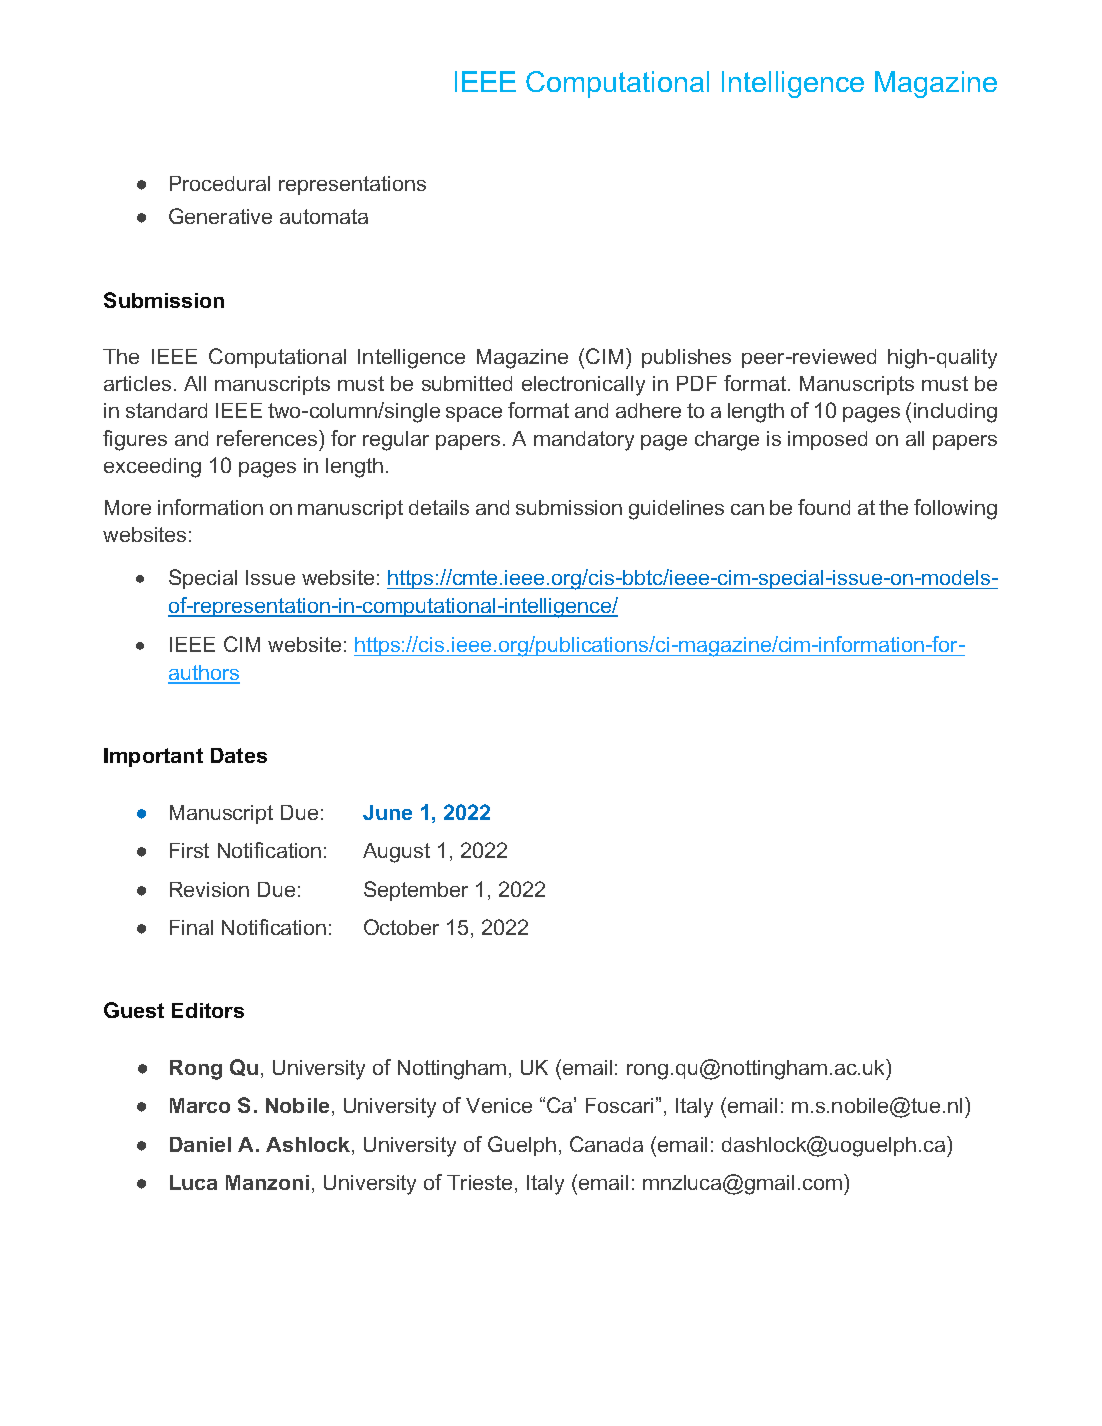  I want to click on Canada, so click(606, 1144).
